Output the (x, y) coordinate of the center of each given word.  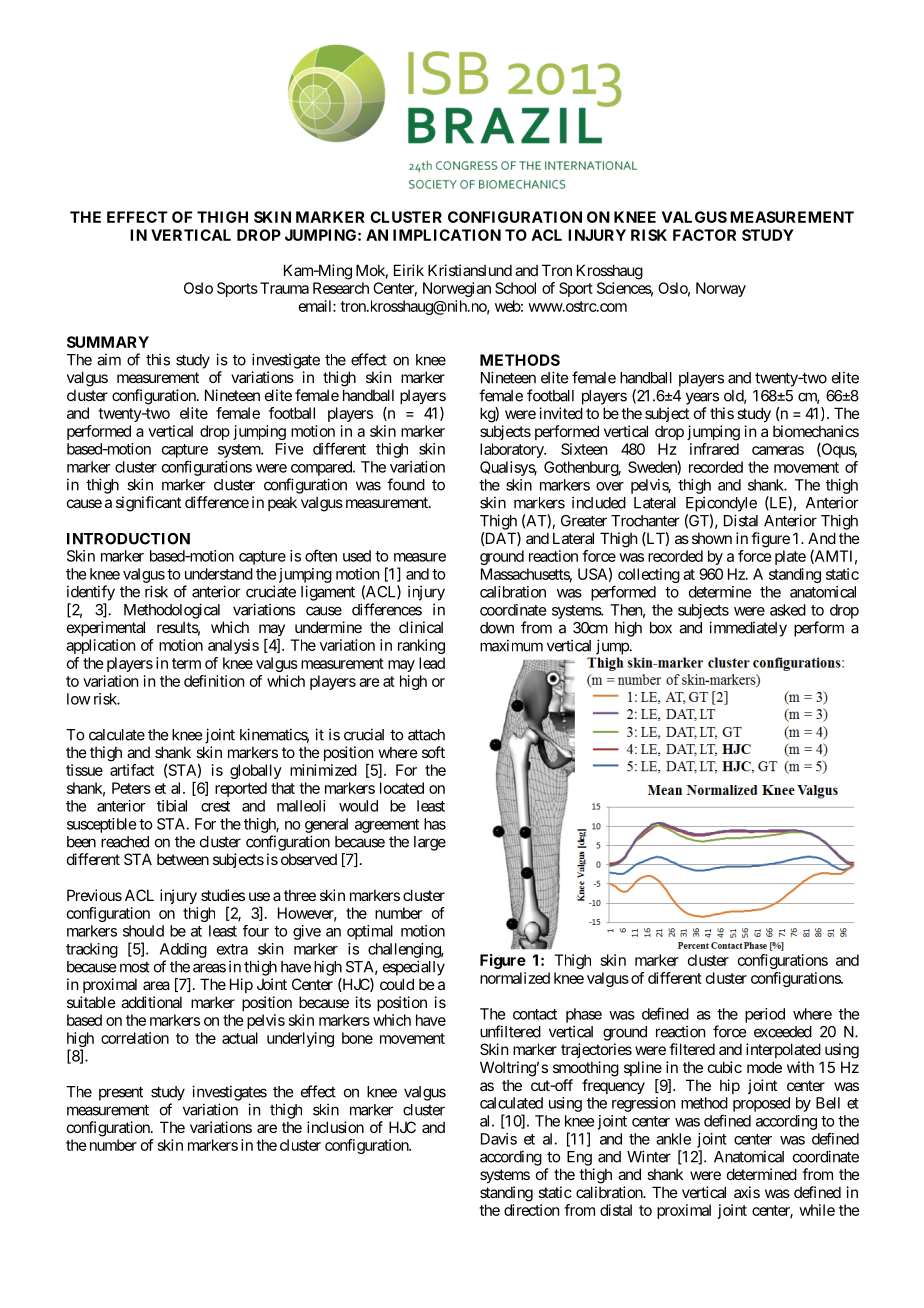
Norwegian (457, 289)
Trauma (284, 288)
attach (426, 735)
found (406, 484)
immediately (748, 629)
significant (148, 504)
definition (214, 681)
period (765, 1015)
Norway (721, 289)
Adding (183, 950)
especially (414, 968)
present (121, 1093)
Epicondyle (721, 504)
